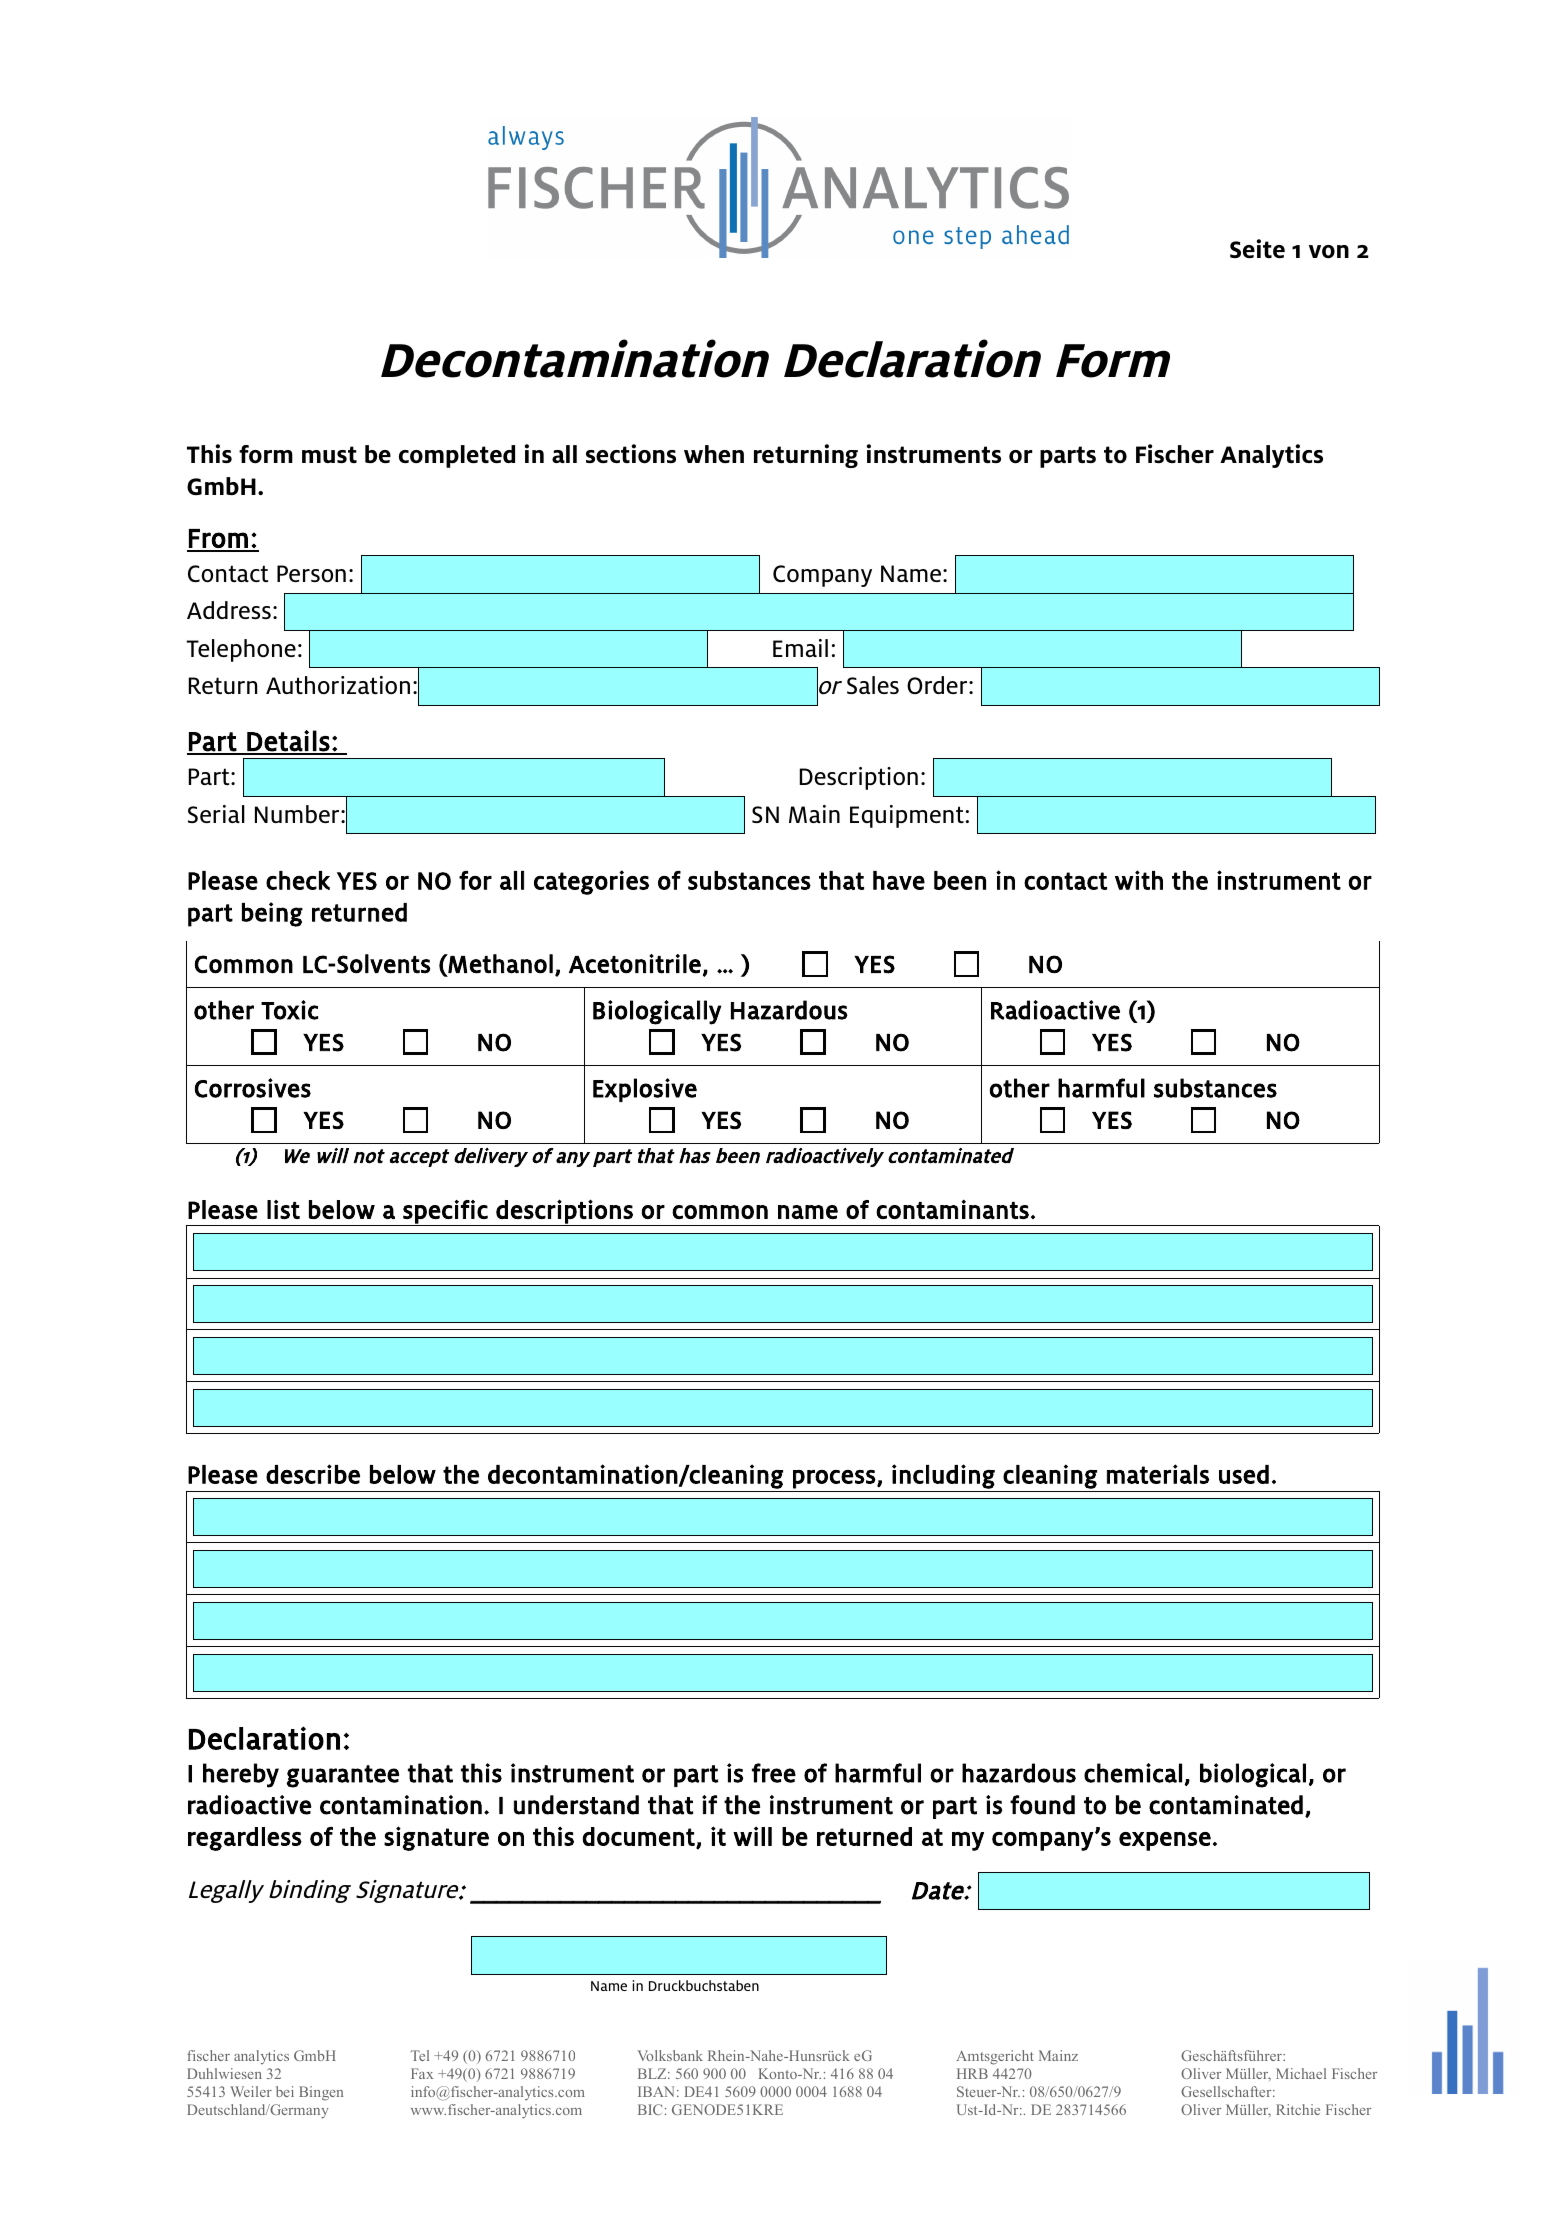 The height and width of the screenshot is (2214, 1565). I want to click on contaminants, so click(952, 1209).
